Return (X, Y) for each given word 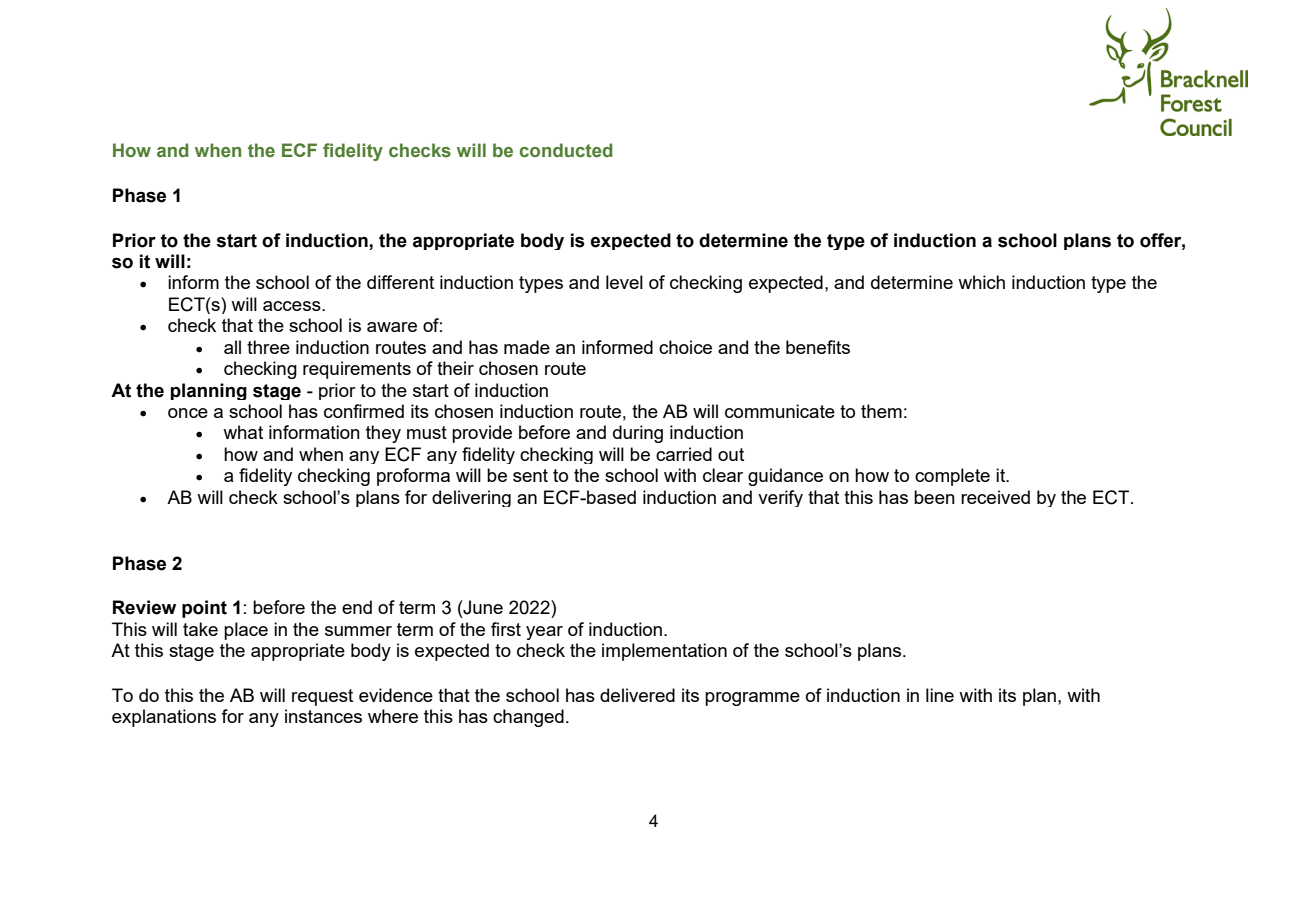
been (934, 497)
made (527, 347)
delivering (471, 498)
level (624, 282)
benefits (818, 347)
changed (528, 718)
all (232, 347)
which (981, 282)
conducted (566, 150)
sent (530, 475)
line (940, 695)
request (322, 697)
